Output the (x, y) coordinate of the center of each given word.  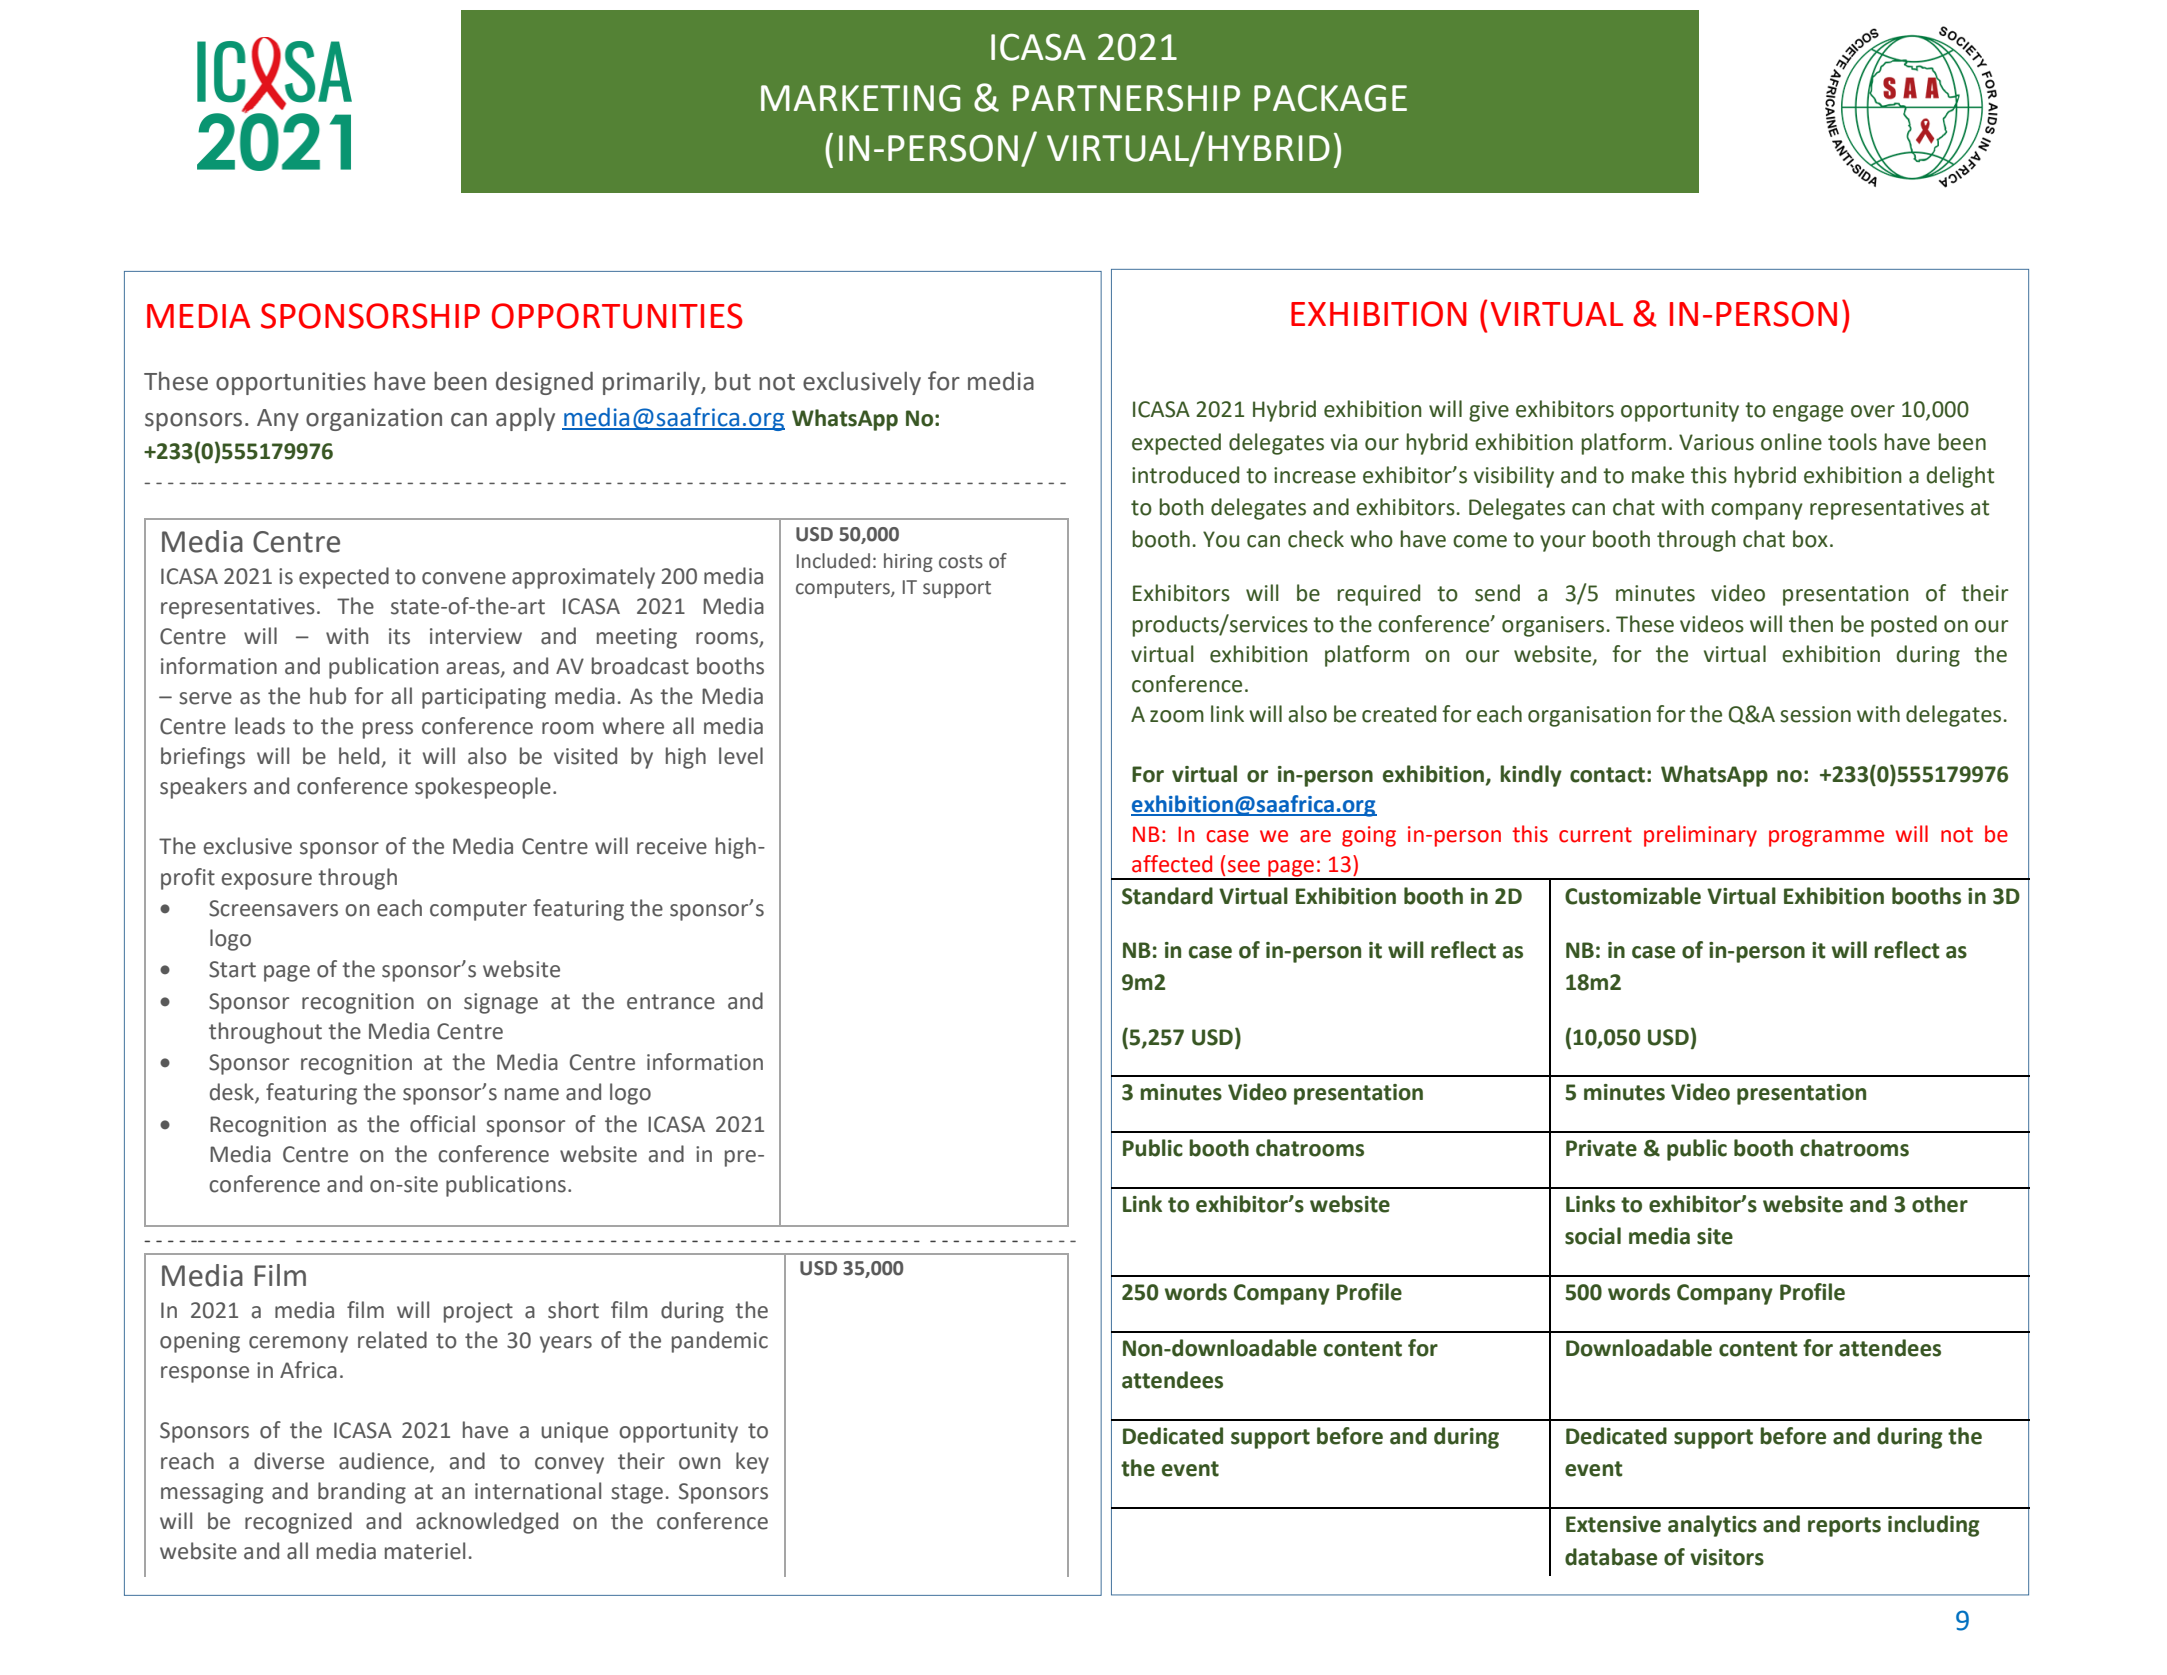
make (1658, 475)
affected (1172, 864)
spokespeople (483, 788)
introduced (1185, 475)
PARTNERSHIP (1126, 98)
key (752, 1463)
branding (362, 1493)
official (442, 1124)
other (1940, 1204)
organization (374, 419)
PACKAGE (1330, 98)
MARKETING (861, 98)
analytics (1712, 1526)
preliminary (1700, 836)
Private (1601, 1148)
